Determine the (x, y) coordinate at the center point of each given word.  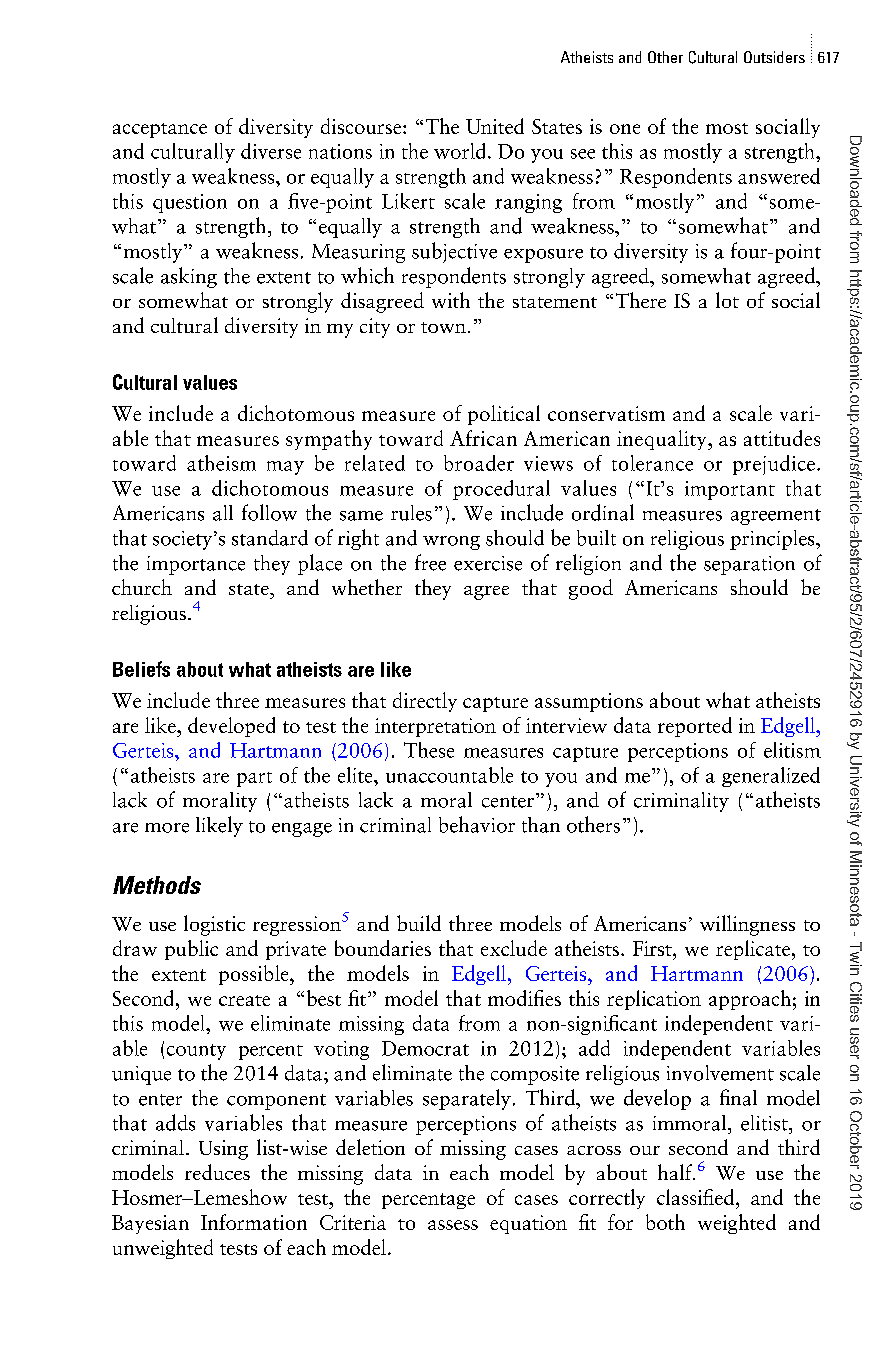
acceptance (160, 130)
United (495, 126)
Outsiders (774, 57)
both (665, 1222)
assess (453, 1225)
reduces (217, 1172)
